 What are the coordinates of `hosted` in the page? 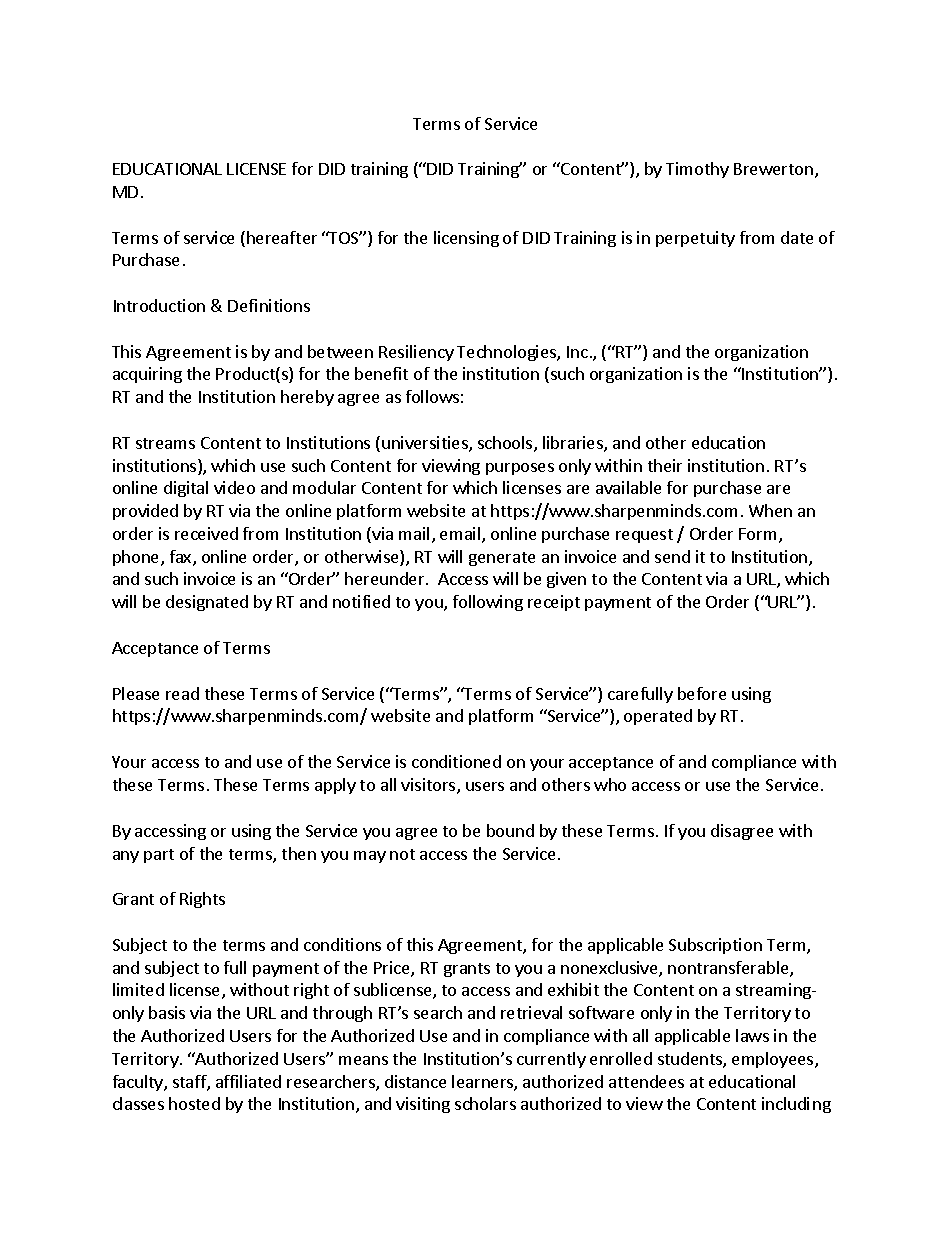 It's located at (194, 1103).
